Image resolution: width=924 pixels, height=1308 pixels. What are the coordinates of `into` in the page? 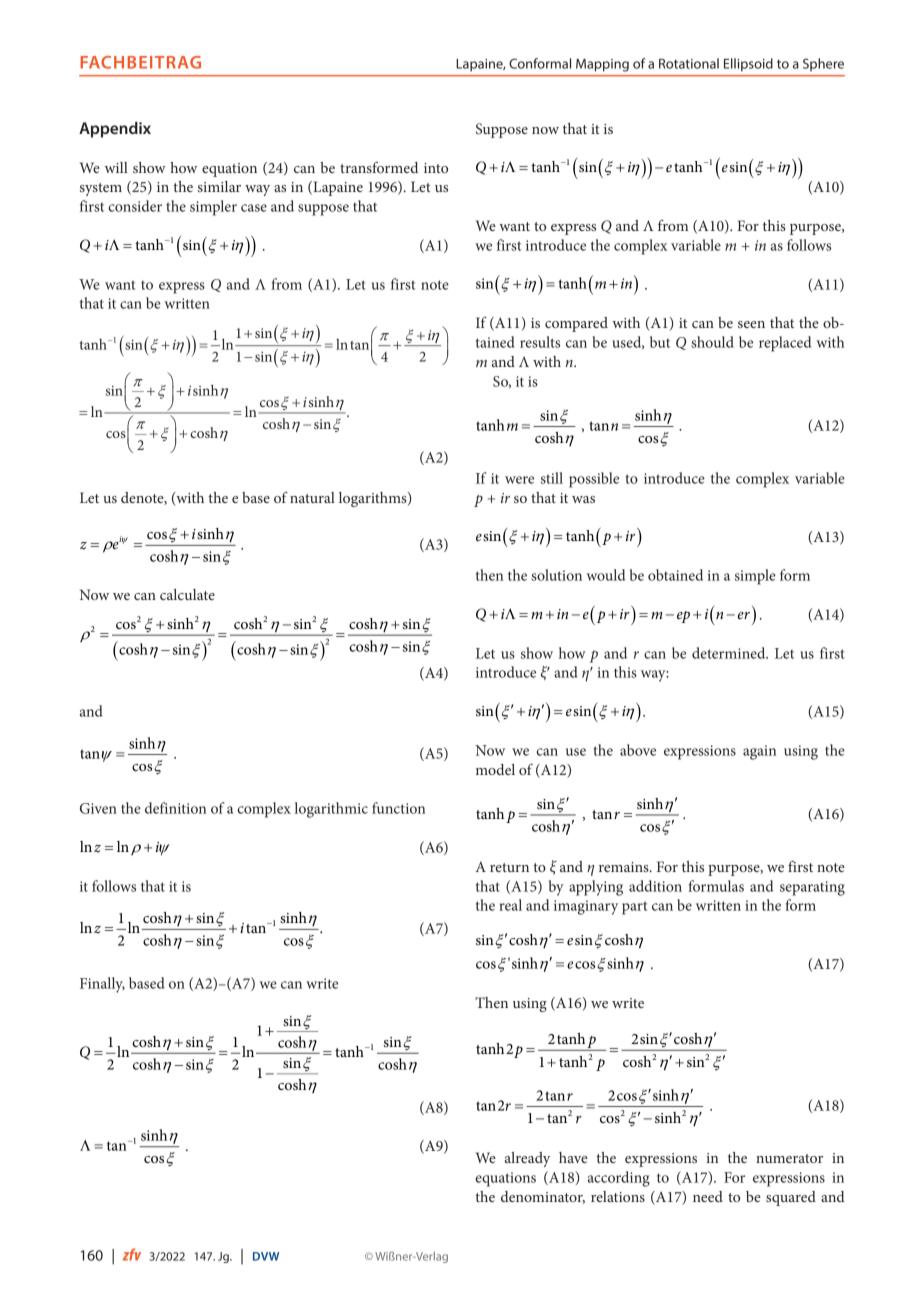 It's located at (436, 168).
